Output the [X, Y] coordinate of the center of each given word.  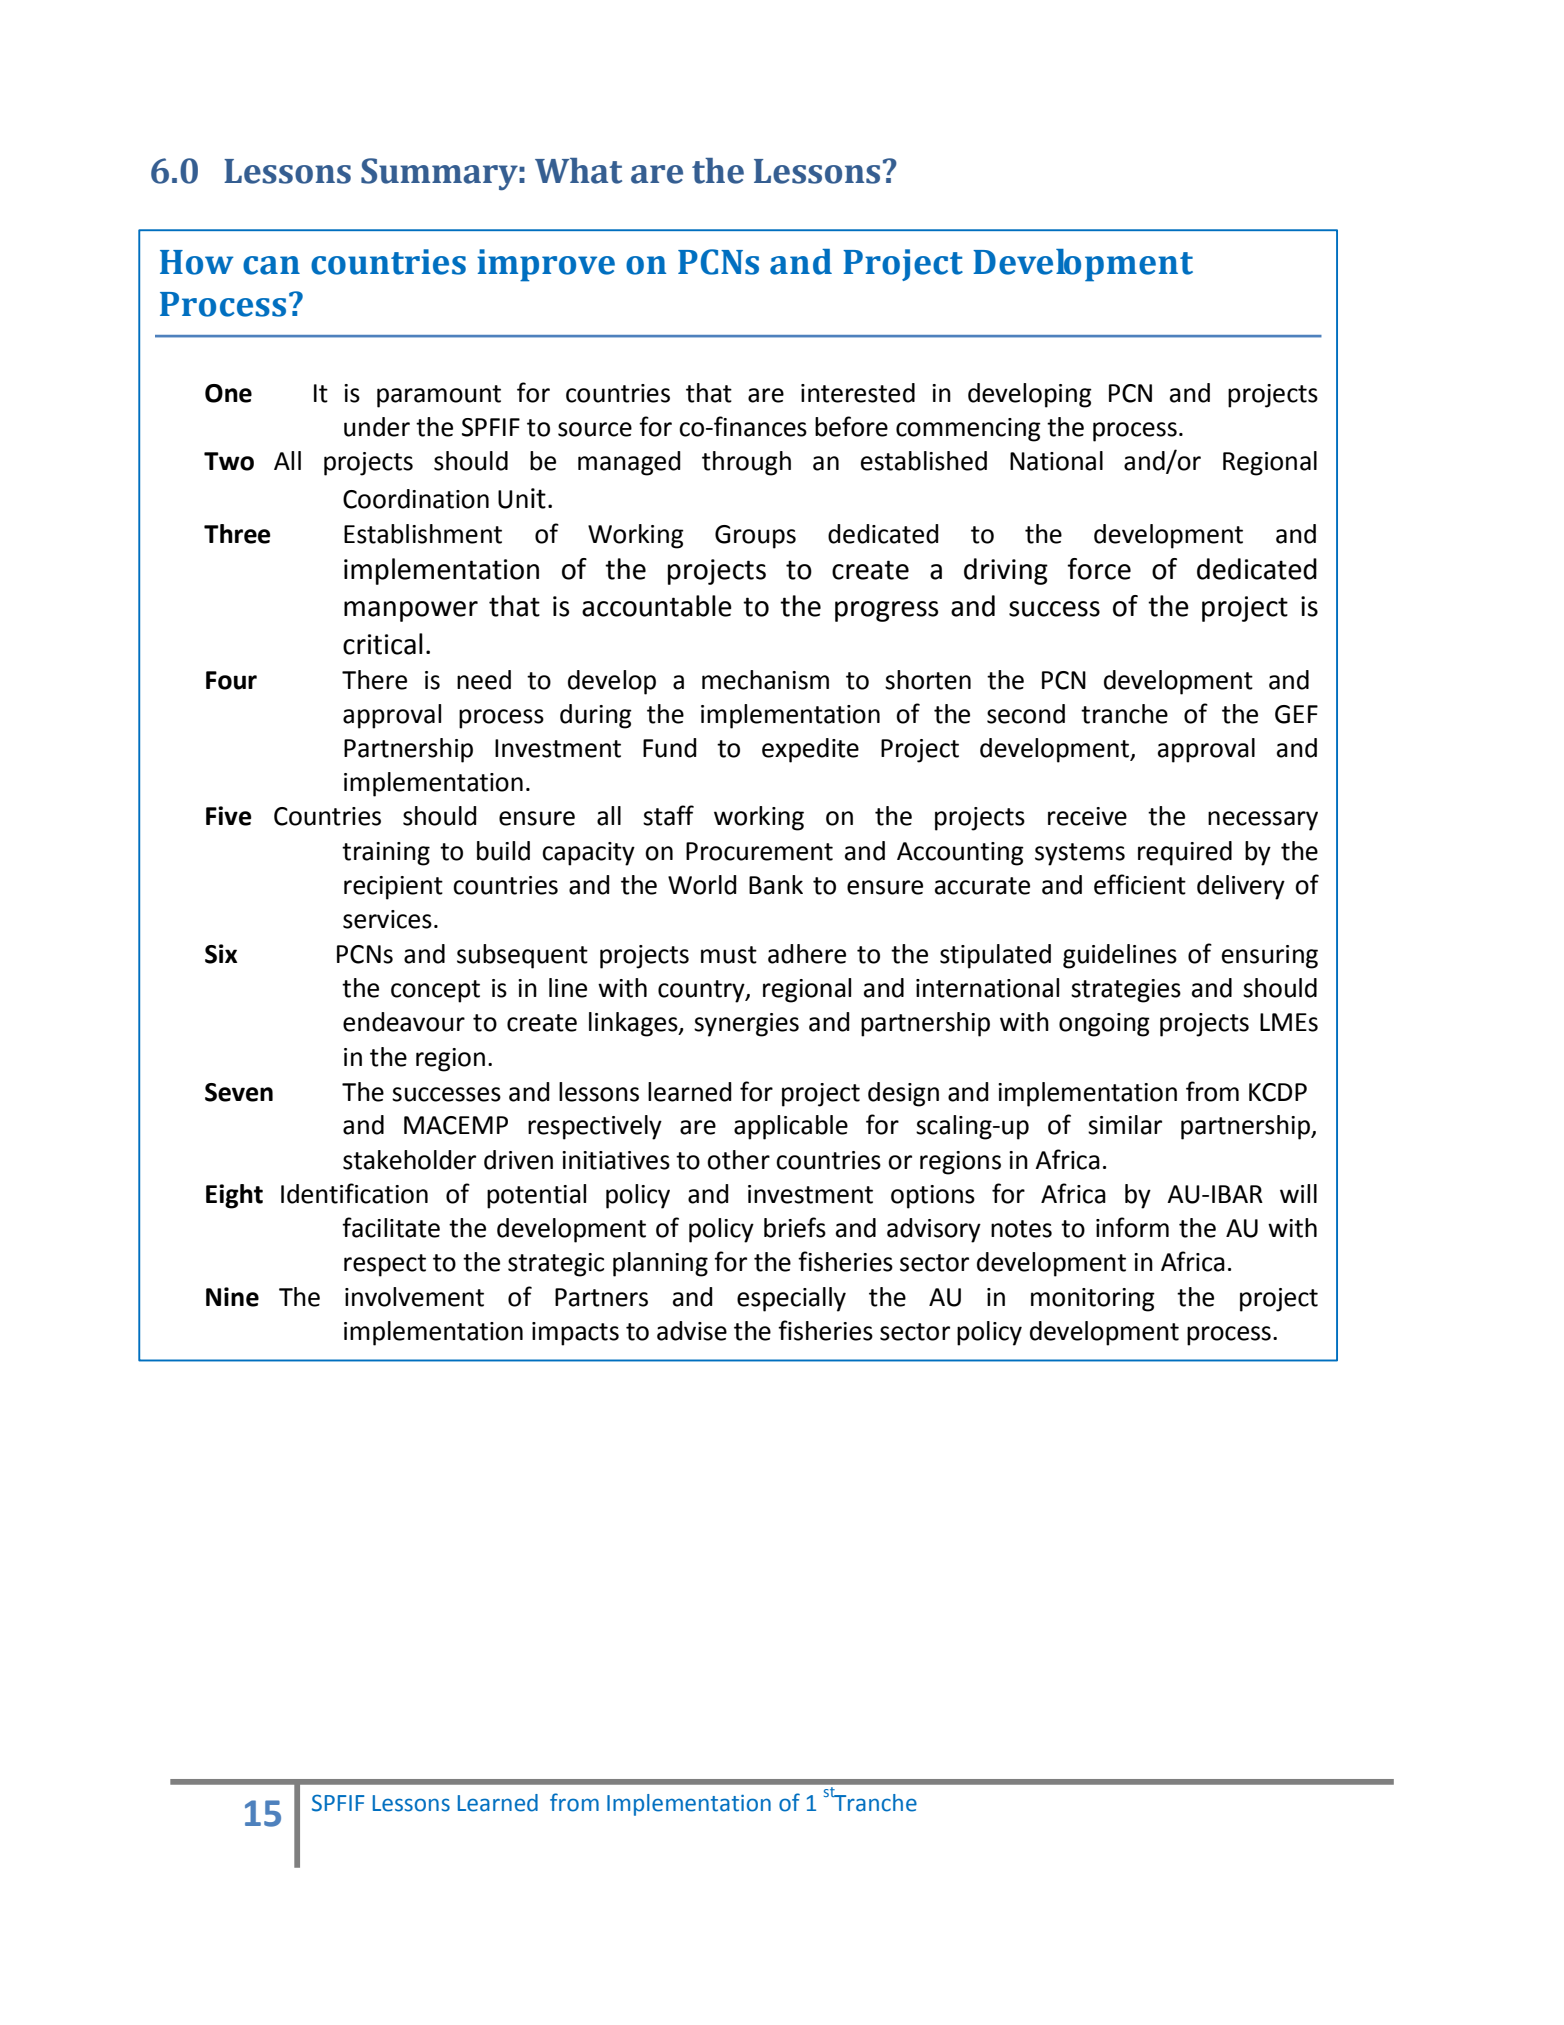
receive [1087, 816]
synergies [746, 1025]
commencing [968, 430]
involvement [414, 1297]
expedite [810, 750]
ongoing [1104, 1025]
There [374, 680]
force [1099, 569]
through [746, 463]
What [578, 171]
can [271, 265]
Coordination [416, 499]
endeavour [404, 1022]
